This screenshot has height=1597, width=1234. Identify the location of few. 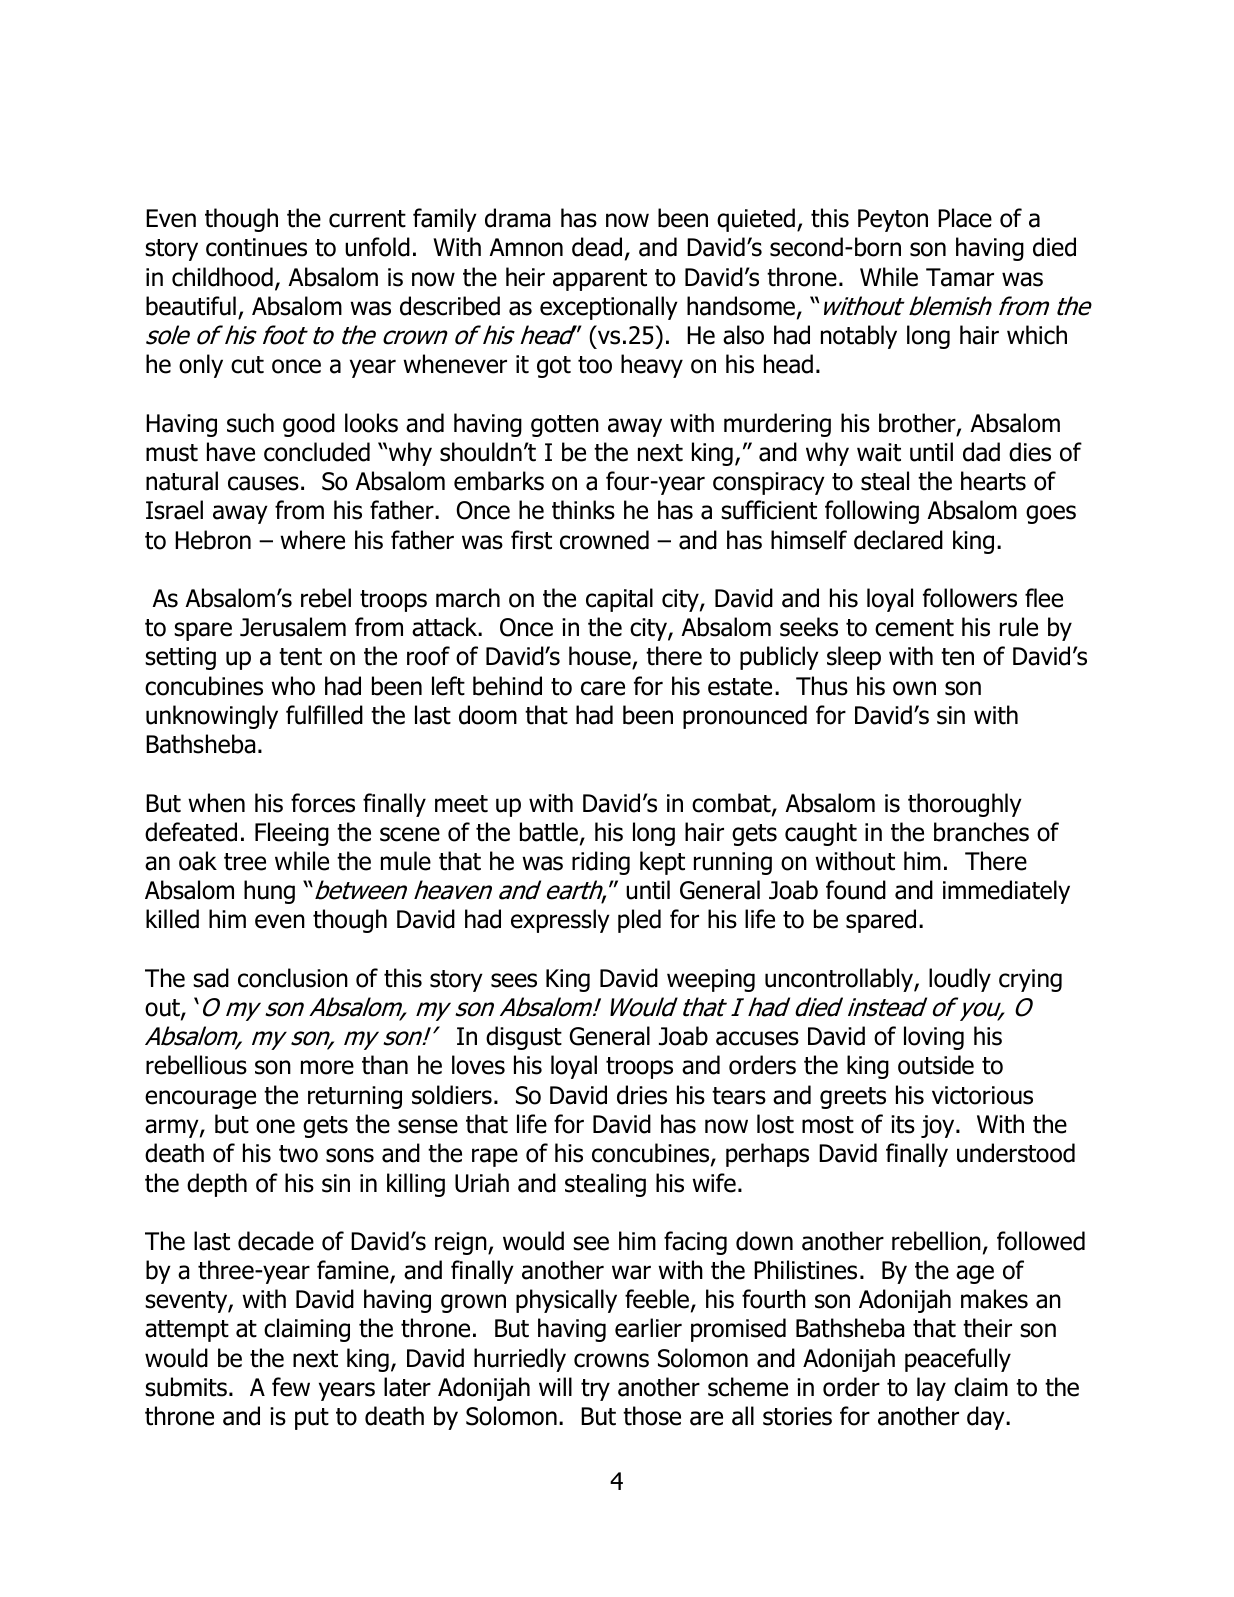
(291, 1387).
